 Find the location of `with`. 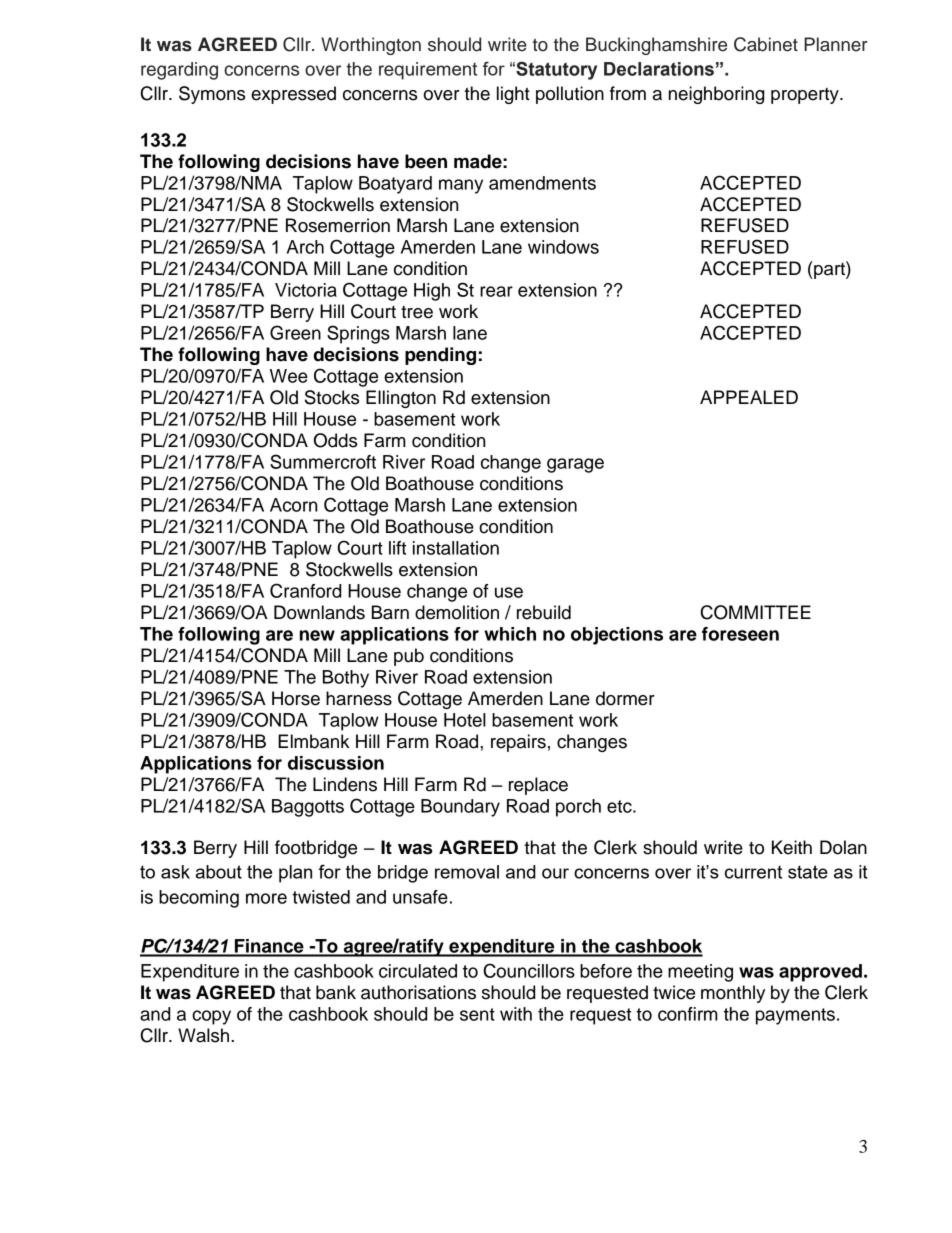

with is located at coordinates (516, 1014).
